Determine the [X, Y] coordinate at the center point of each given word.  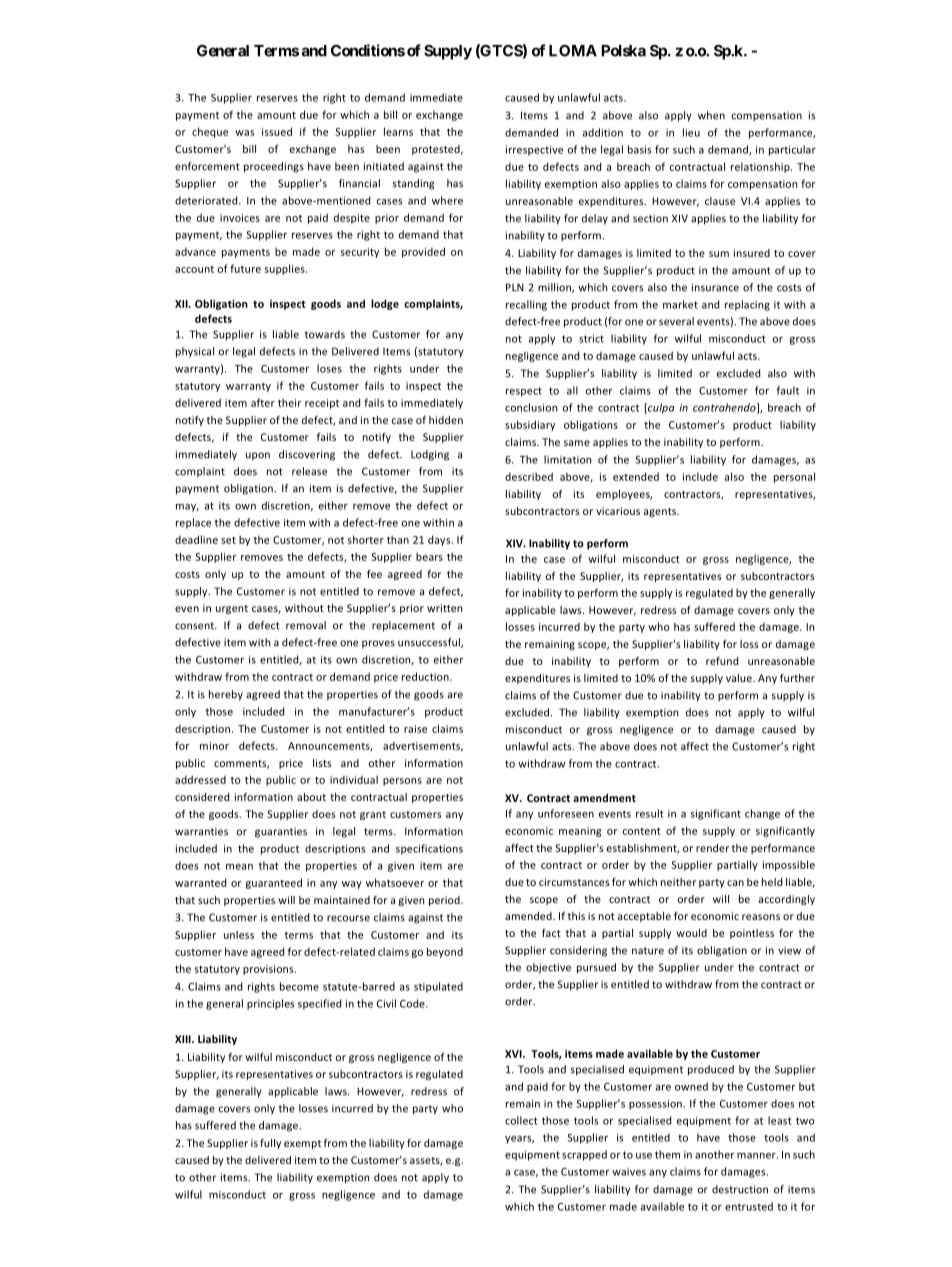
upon [258, 456]
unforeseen [566, 813]
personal [794, 477]
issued [277, 131]
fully [270, 1144]
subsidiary [530, 425]
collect [521, 1120]
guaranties [281, 832]
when [711, 115]
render [712, 848]
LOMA [573, 51]
